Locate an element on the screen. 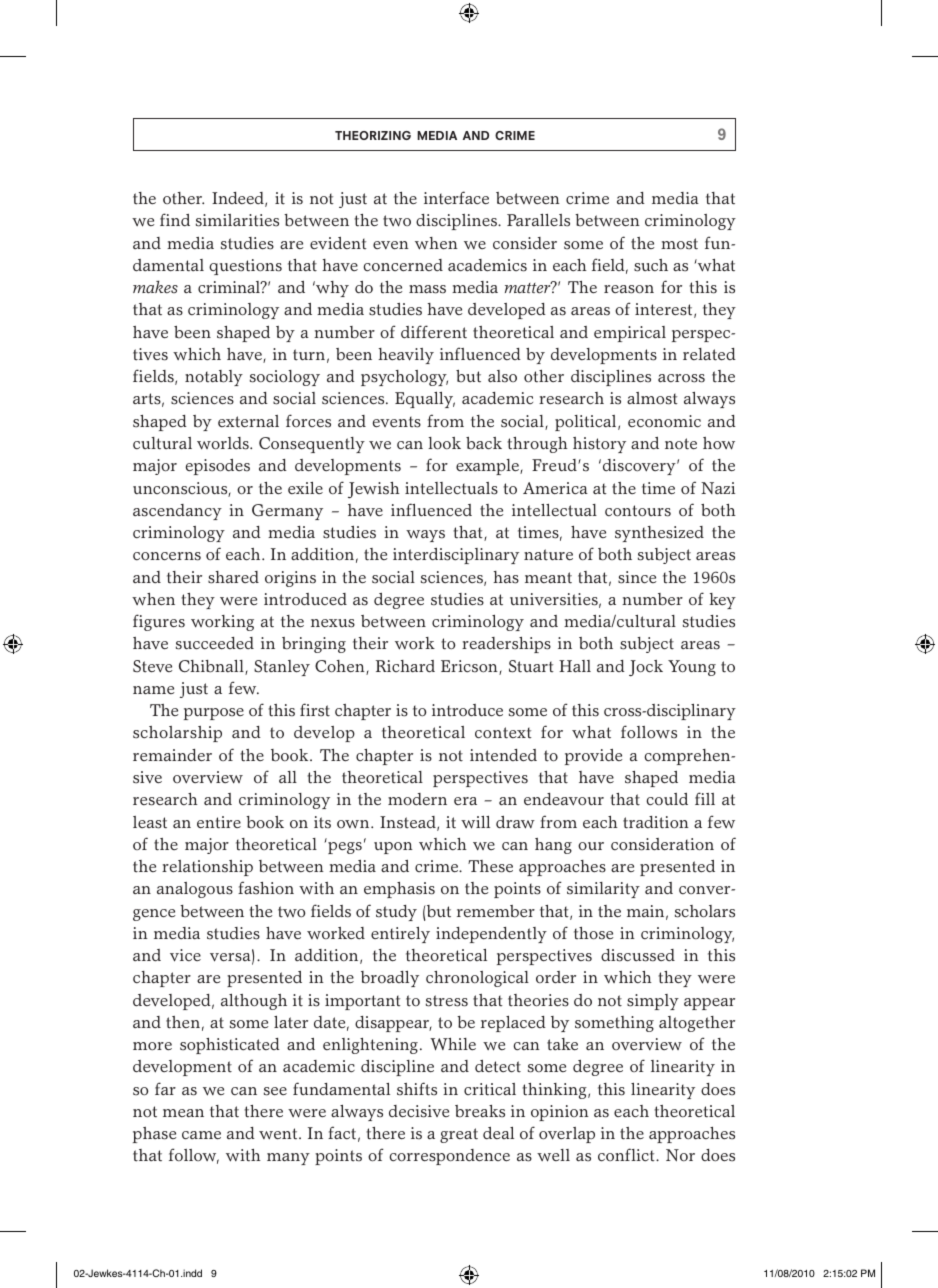  succeeded is located at coordinates (215, 643).
